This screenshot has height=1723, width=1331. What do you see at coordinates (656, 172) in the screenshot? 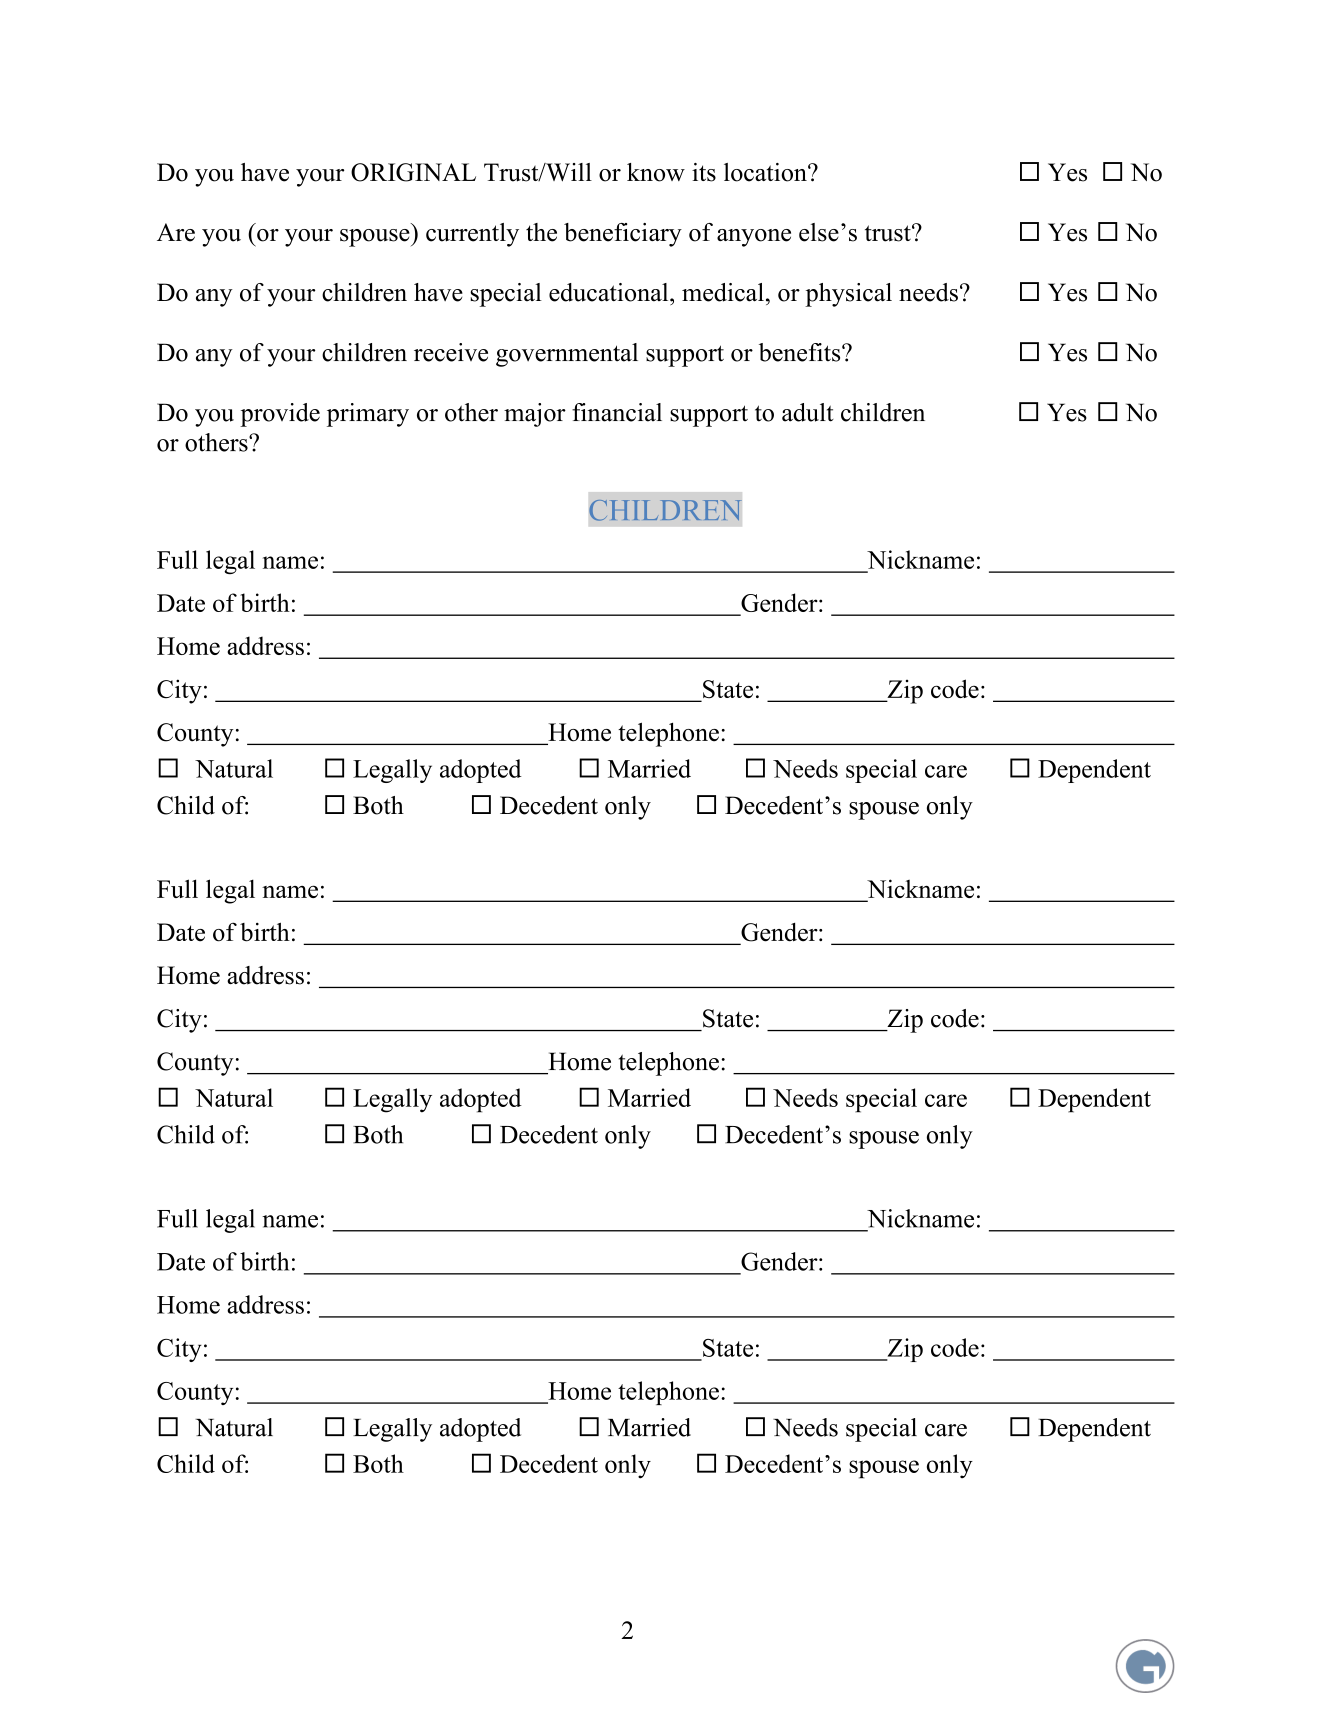
I see `know` at bounding box center [656, 172].
